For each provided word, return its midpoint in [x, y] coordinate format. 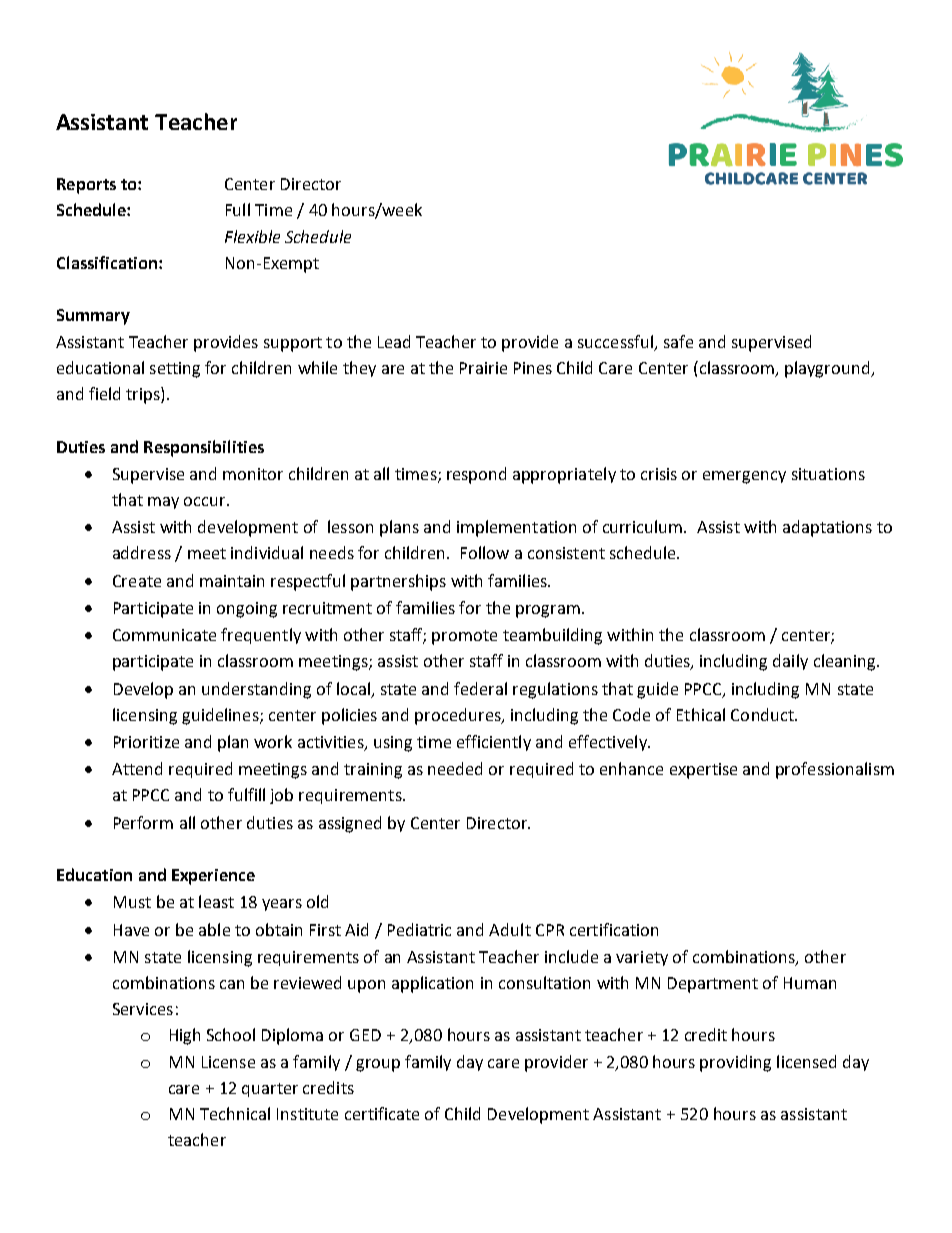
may [163, 503]
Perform [143, 822]
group [378, 1065]
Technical [235, 1113]
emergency [744, 477]
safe [678, 341]
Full [238, 209]
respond [476, 475]
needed [455, 768]
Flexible [252, 236]
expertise [703, 771]
